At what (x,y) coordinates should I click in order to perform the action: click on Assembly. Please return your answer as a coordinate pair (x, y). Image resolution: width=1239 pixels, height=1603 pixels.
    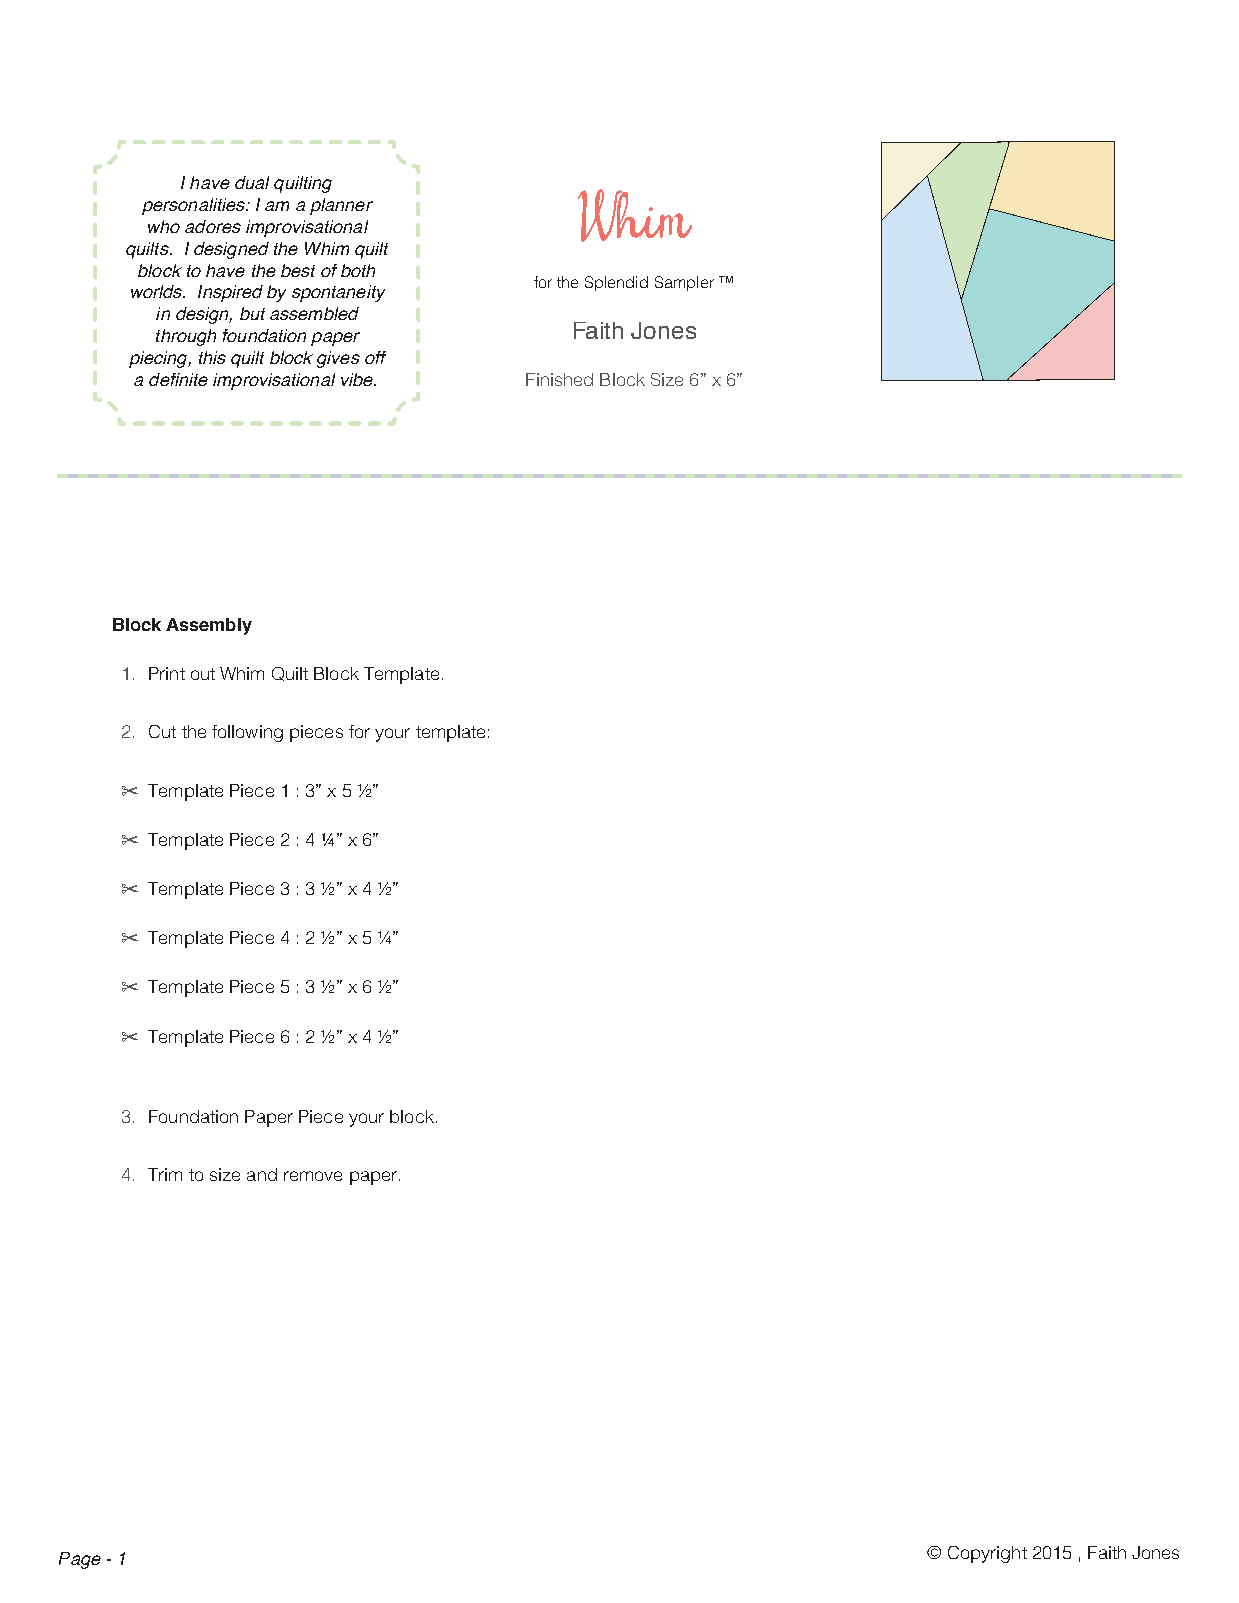
    Looking at the image, I should click on (209, 626).
